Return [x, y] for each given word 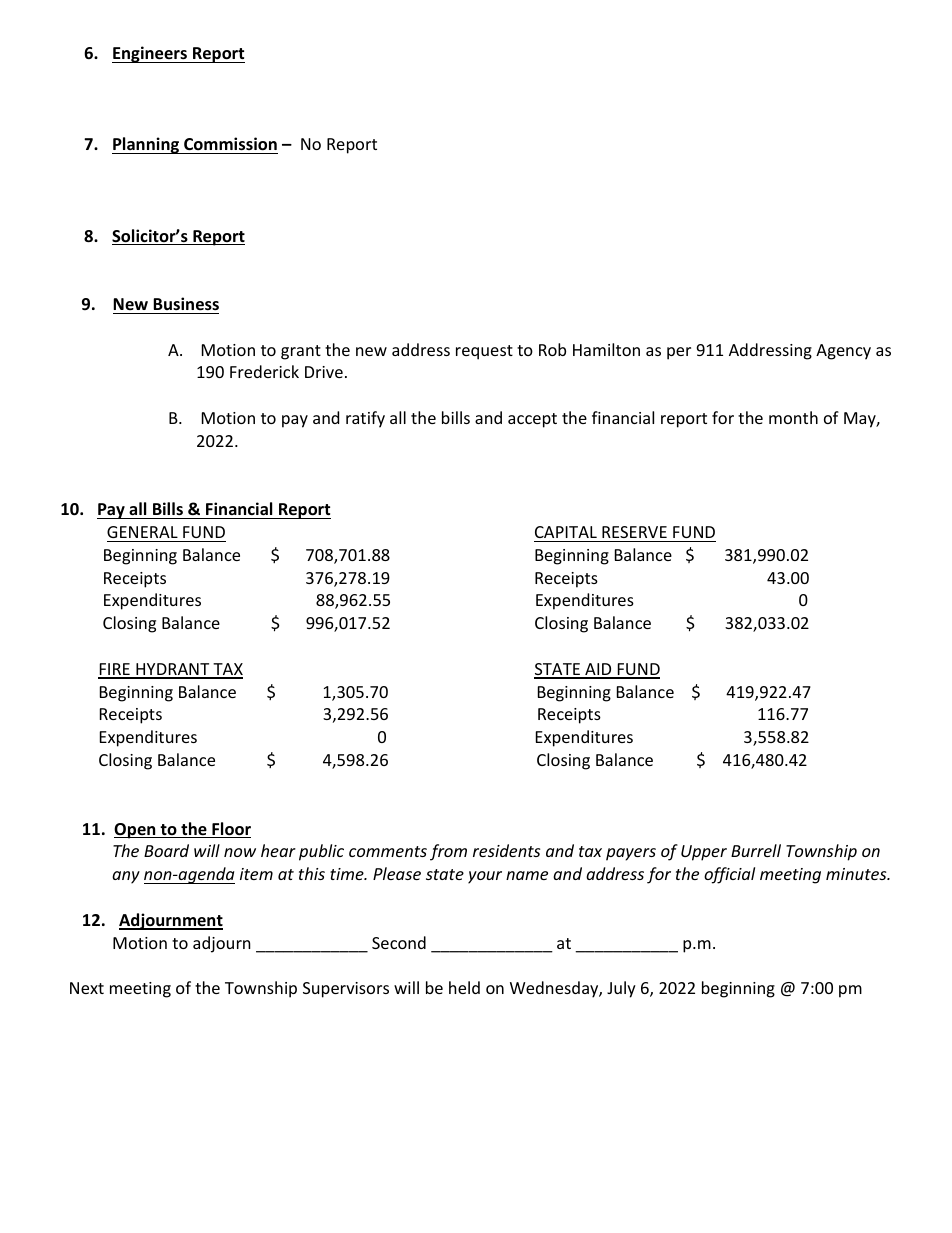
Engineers [150, 54]
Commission [230, 144]
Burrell [756, 850]
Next [87, 988]
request [484, 352]
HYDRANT [173, 670]
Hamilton [606, 349]
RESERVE [634, 532]
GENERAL [142, 532]
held [464, 987]
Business [186, 304]
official [729, 875]
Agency [843, 352]
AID [598, 670]
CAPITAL [566, 532]
